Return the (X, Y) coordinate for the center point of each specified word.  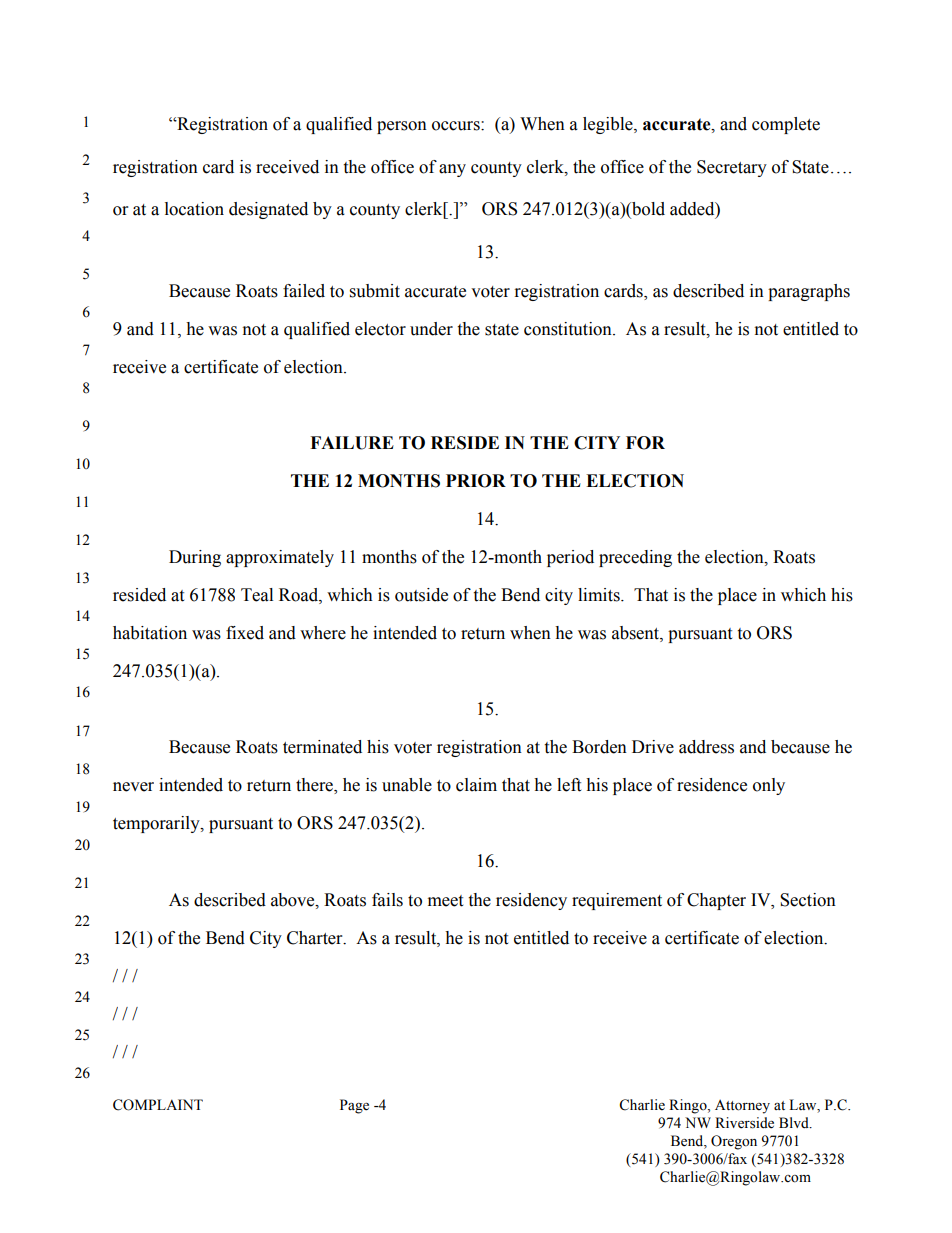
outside (421, 595)
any (452, 170)
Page (354, 1106)
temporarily (157, 824)
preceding (635, 558)
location (194, 209)
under (431, 329)
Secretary (732, 168)
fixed (245, 633)
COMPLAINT (158, 1105)
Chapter (716, 901)
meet (445, 901)
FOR (645, 443)
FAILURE (352, 443)
